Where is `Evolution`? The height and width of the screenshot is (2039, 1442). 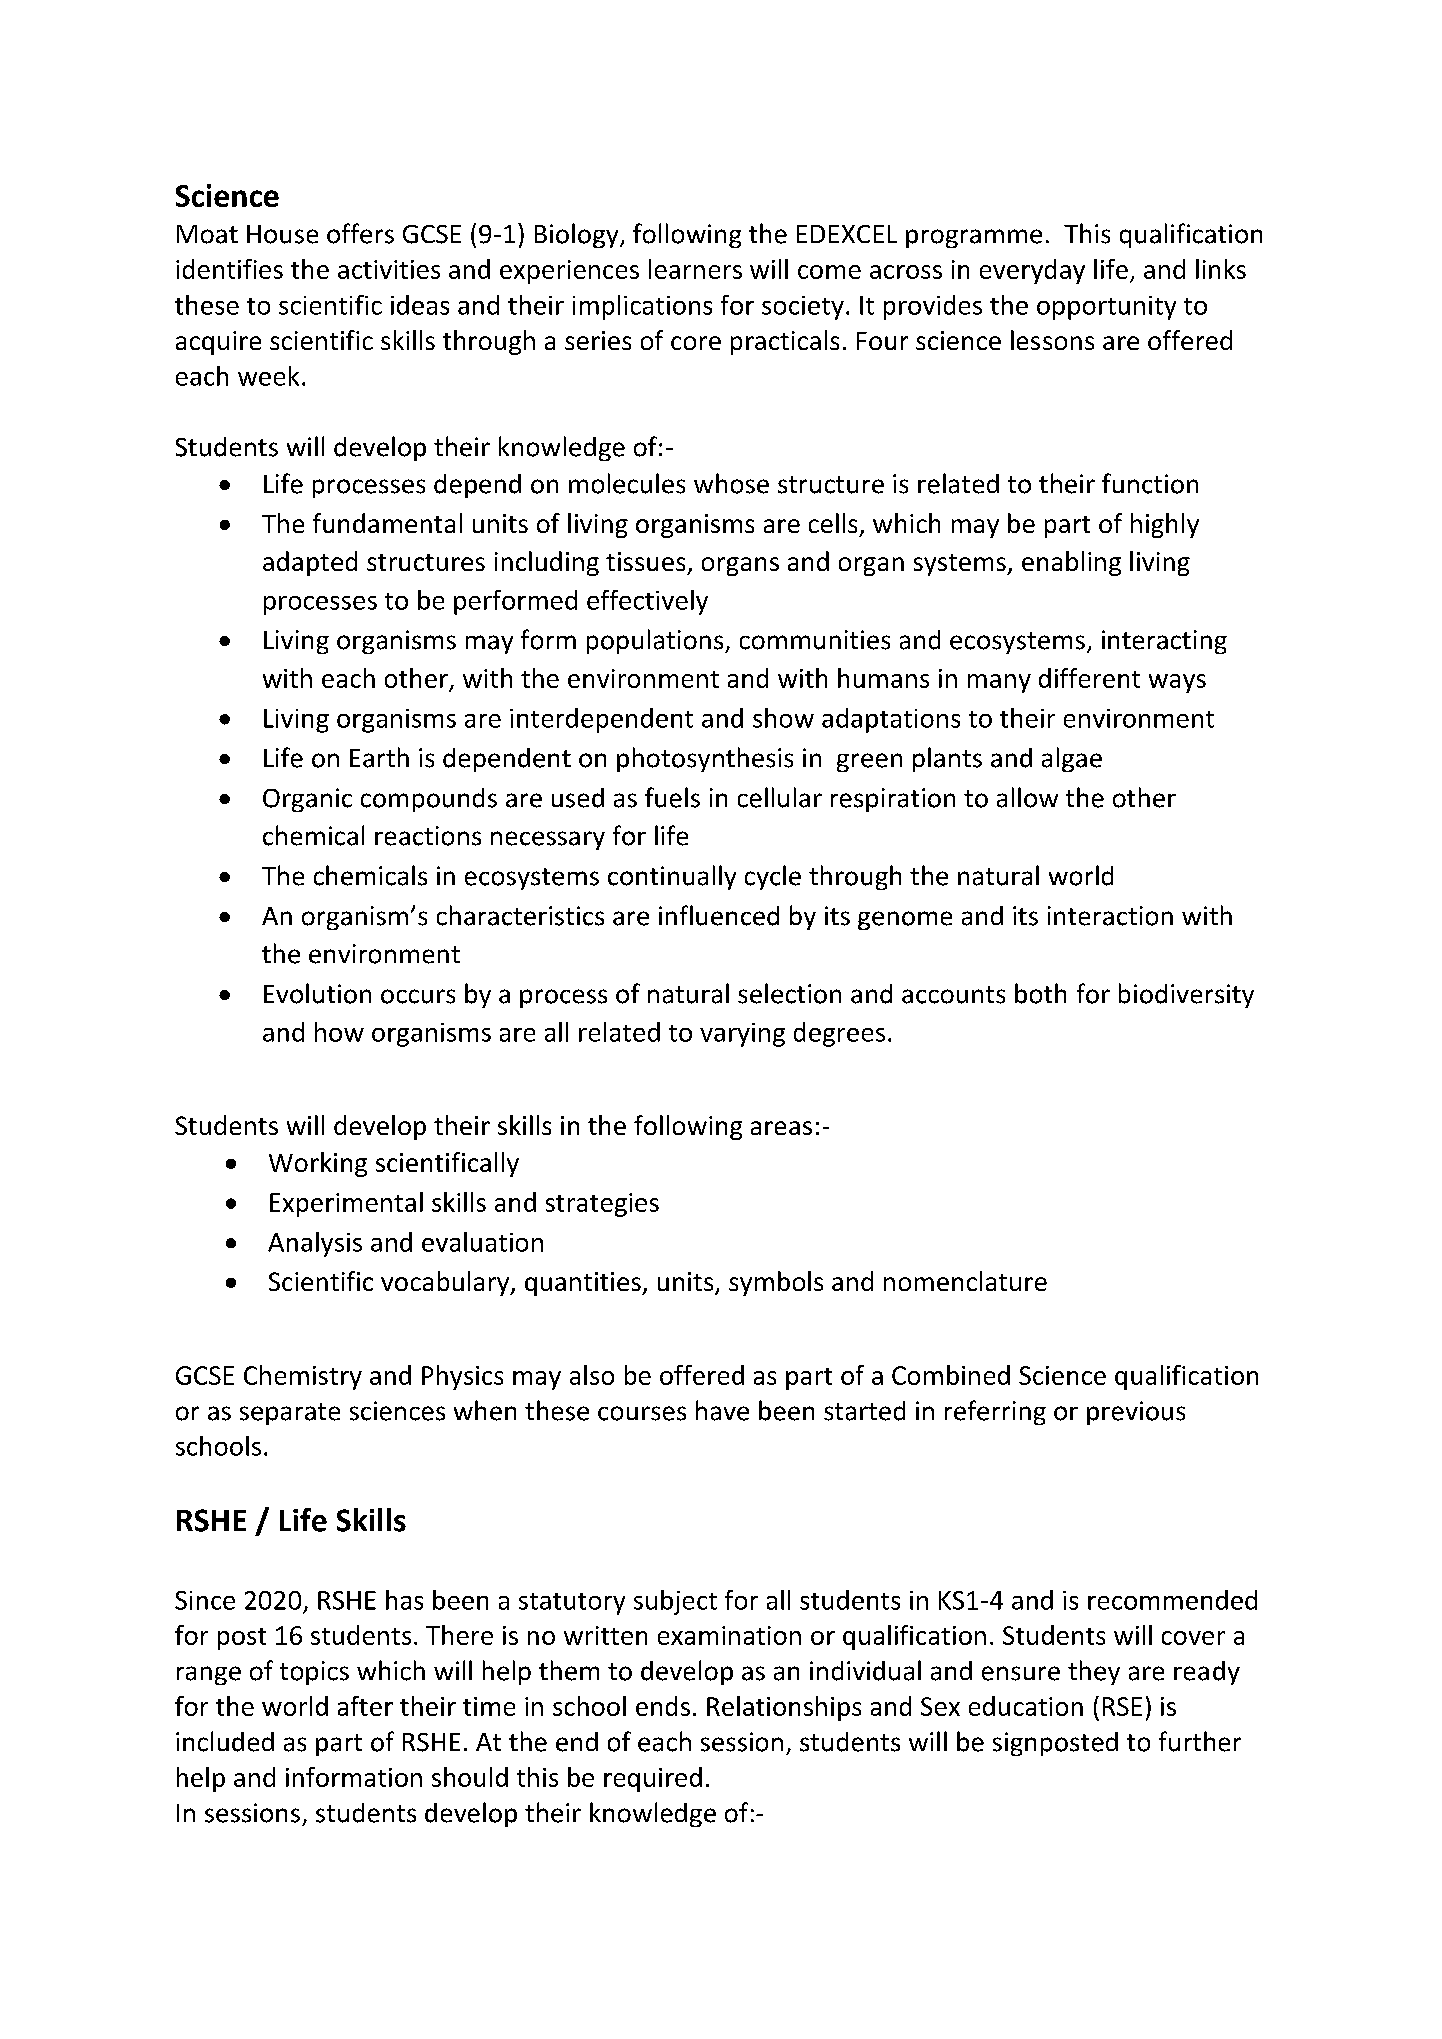
Evolution is located at coordinates (317, 993).
